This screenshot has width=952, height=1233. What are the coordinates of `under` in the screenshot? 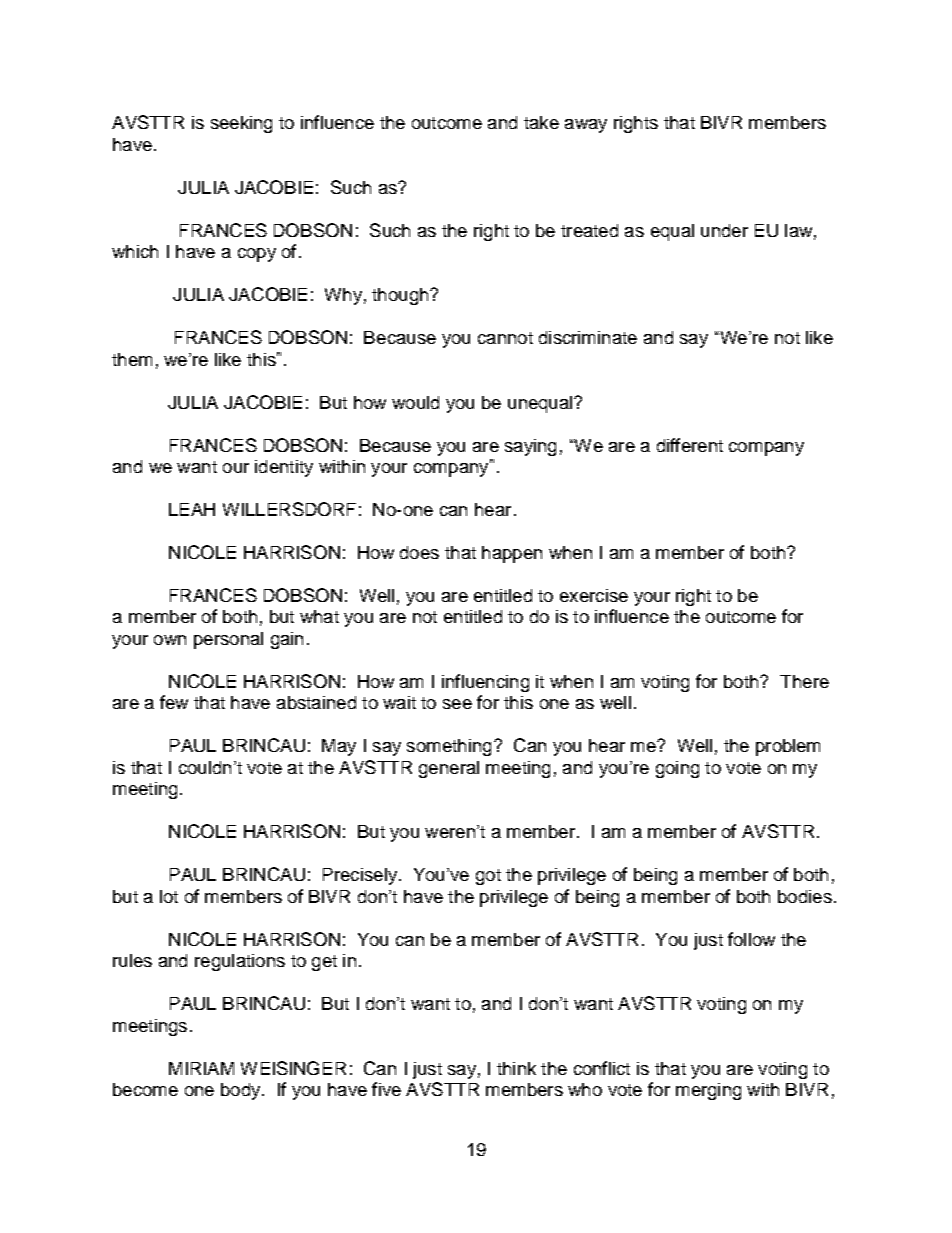 It's located at (724, 230).
